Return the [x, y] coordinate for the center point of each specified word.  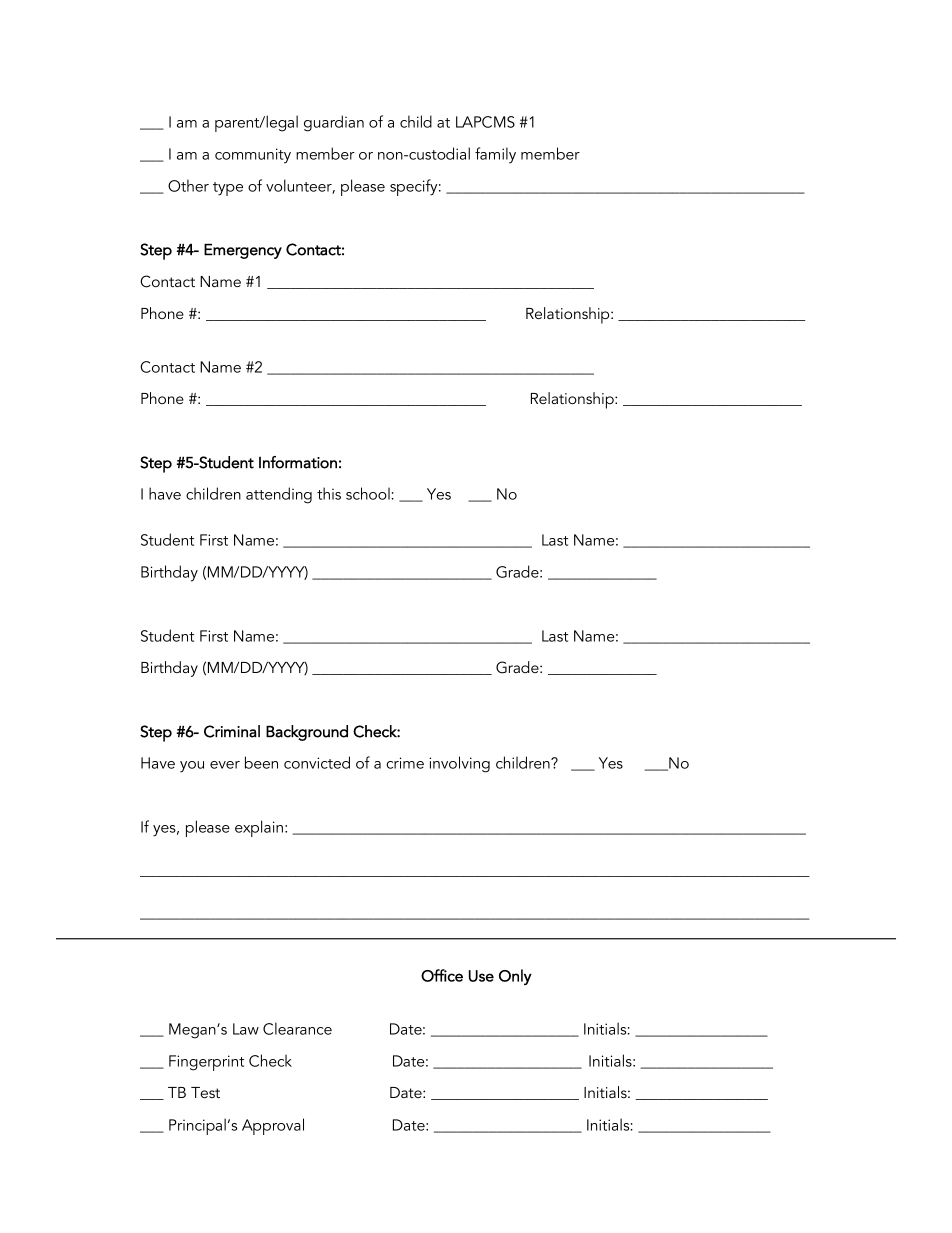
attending [279, 495]
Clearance [297, 1028]
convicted [317, 762]
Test [205, 1092]
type [228, 189]
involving [459, 764]
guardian [334, 123]
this [329, 493]
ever [225, 765]
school [368, 493]
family [495, 155]
